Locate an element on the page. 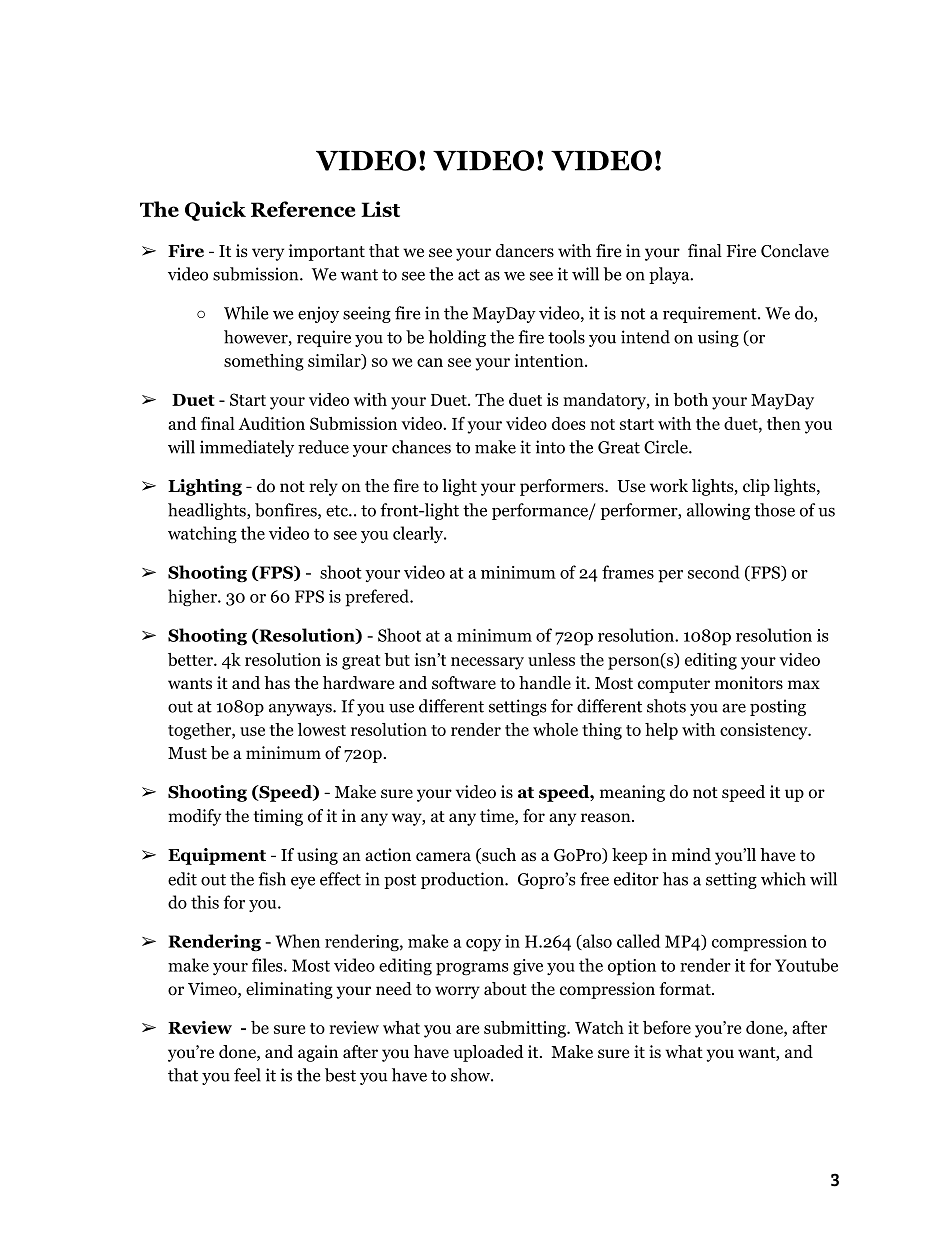 Image resolution: width=952 pixels, height=1233 pixels. monitors is located at coordinates (749, 683).
